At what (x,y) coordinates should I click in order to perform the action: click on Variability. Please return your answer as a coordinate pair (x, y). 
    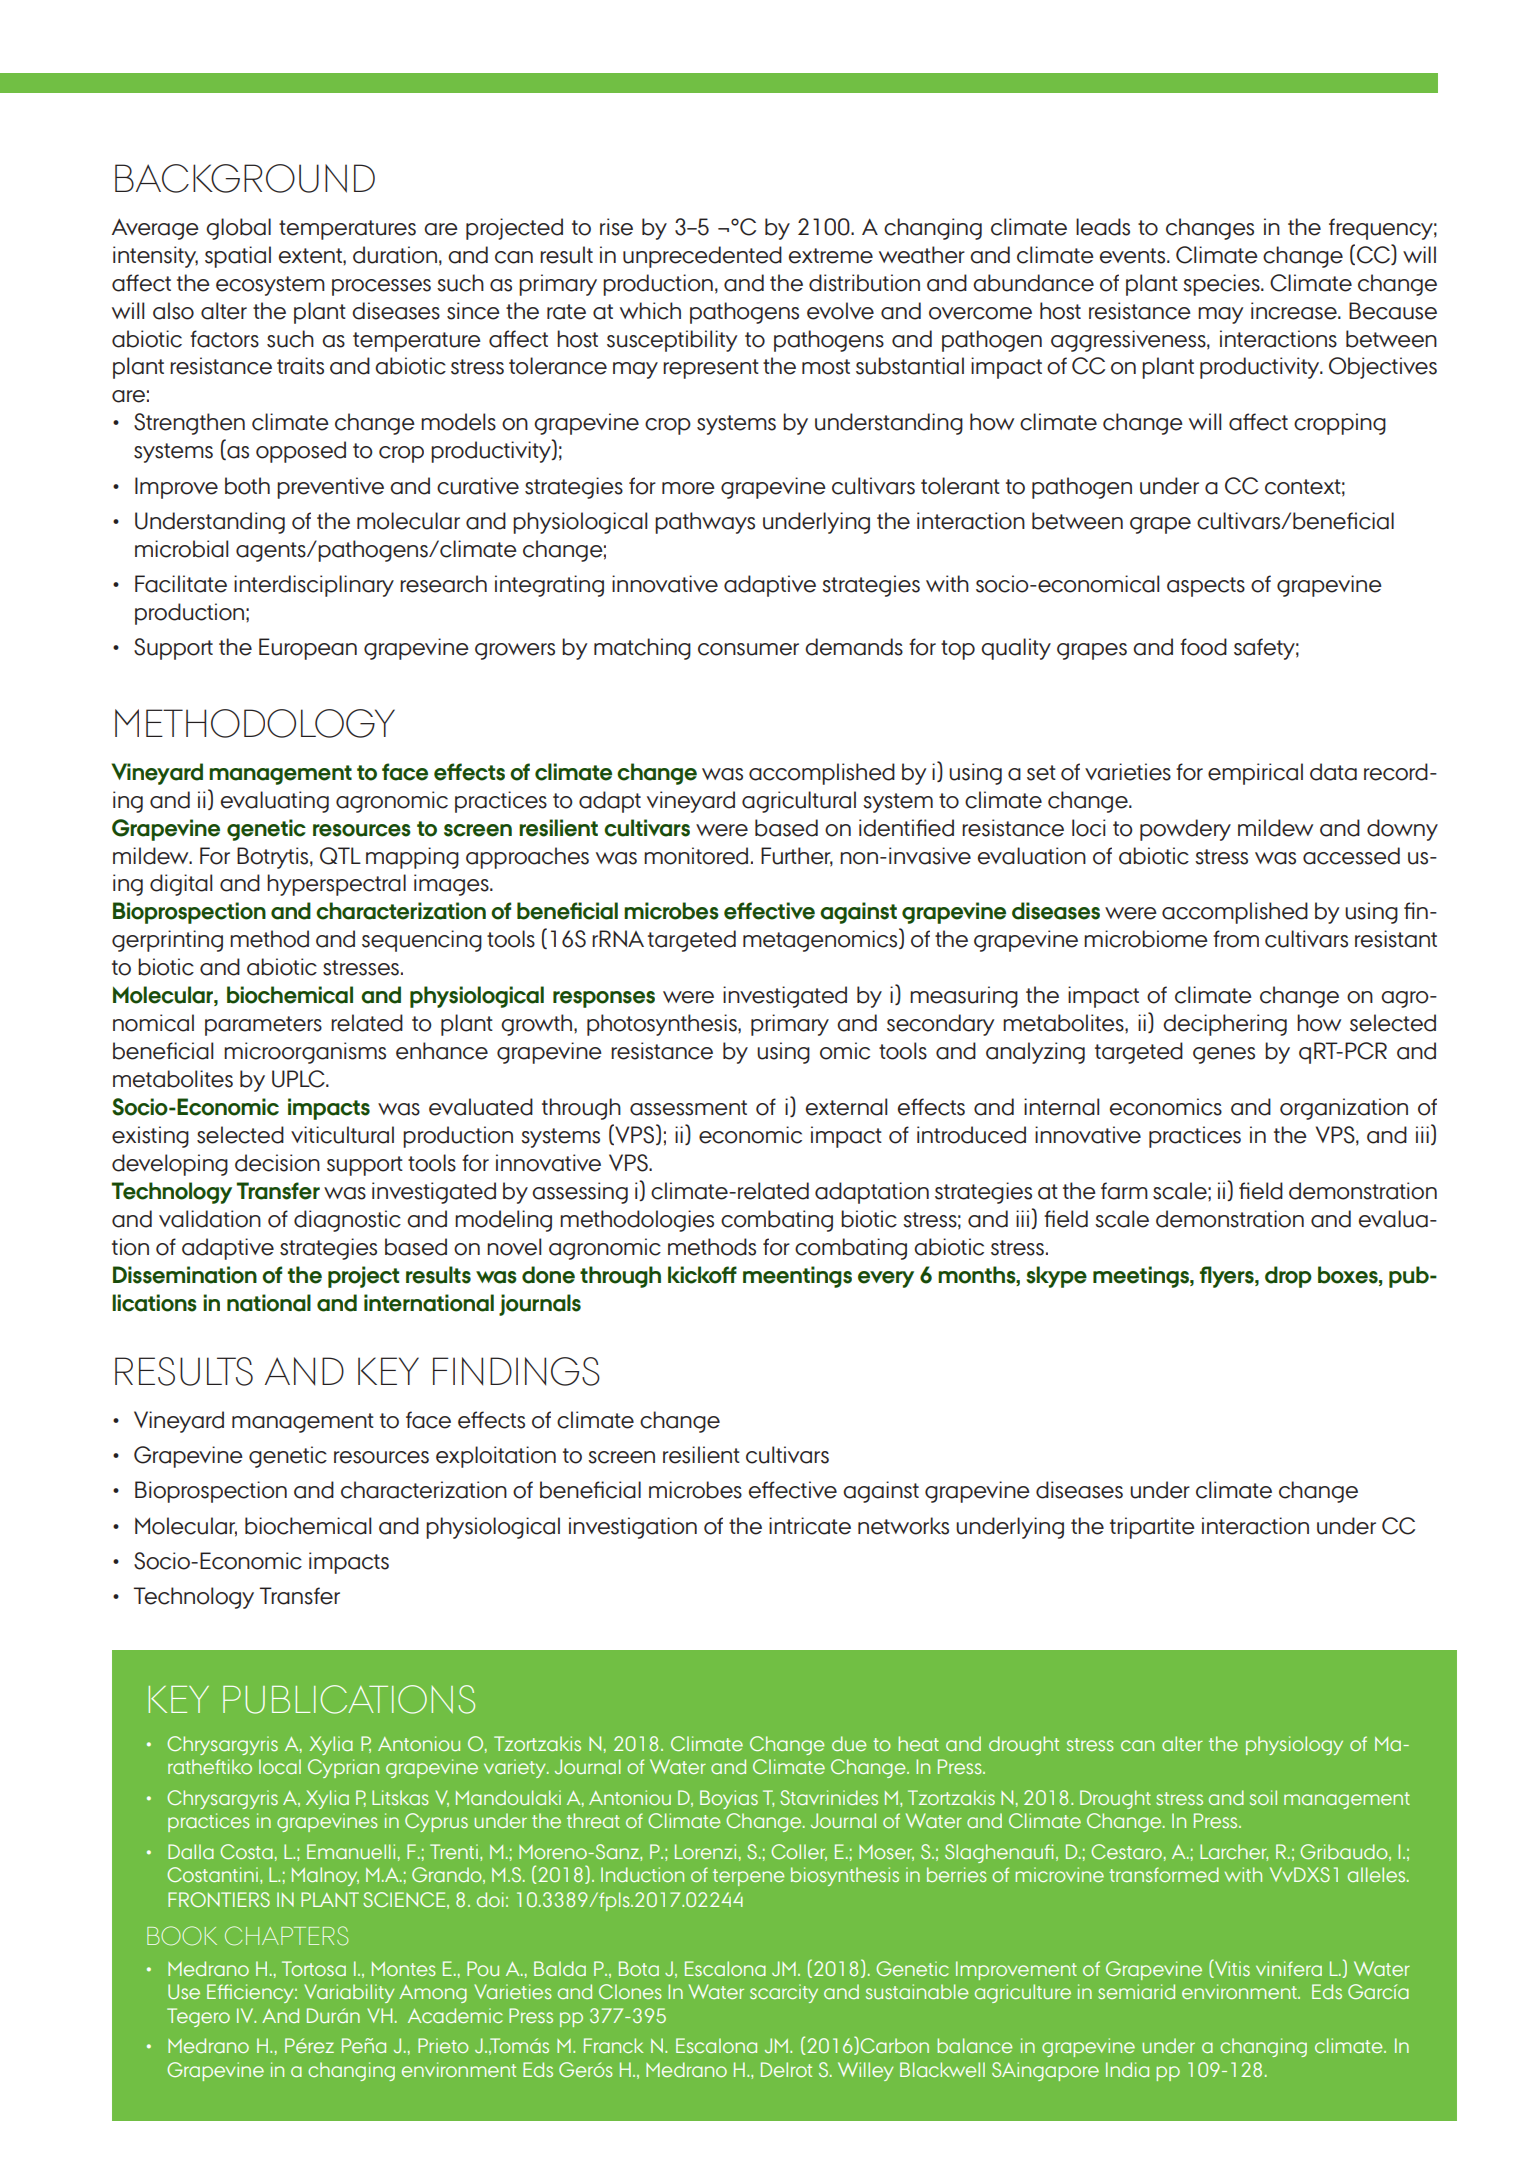
    Looking at the image, I should click on (349, 1993).
